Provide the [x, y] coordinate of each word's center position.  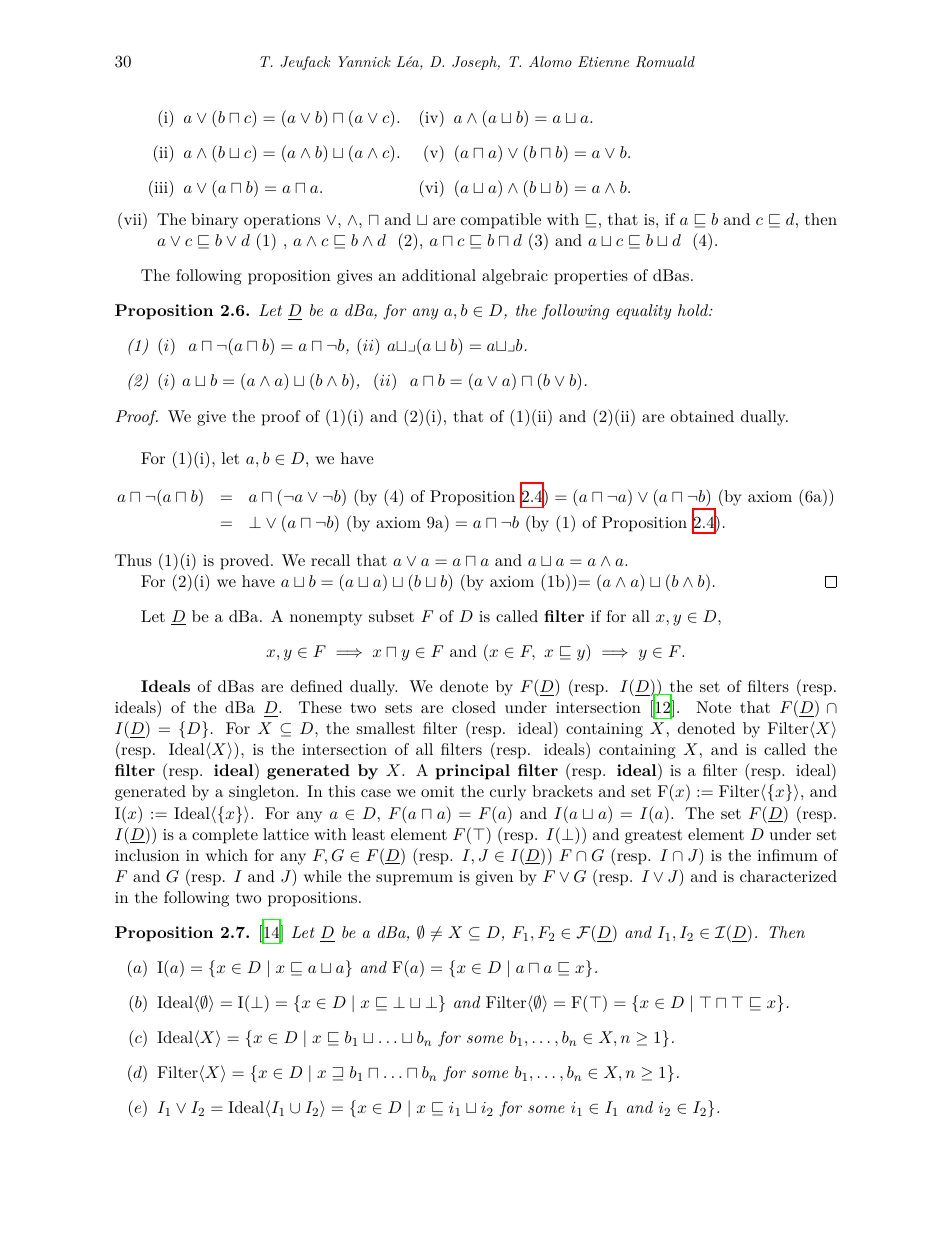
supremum [414, 880]
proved [244, 562]
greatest [653, 836]
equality [643, 312]
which [227, 855]
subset [391, 616]
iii [161, 186]
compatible [501, 221]
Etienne [603, 61]
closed [474, 707]
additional [439, 275]
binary [214, 221]
